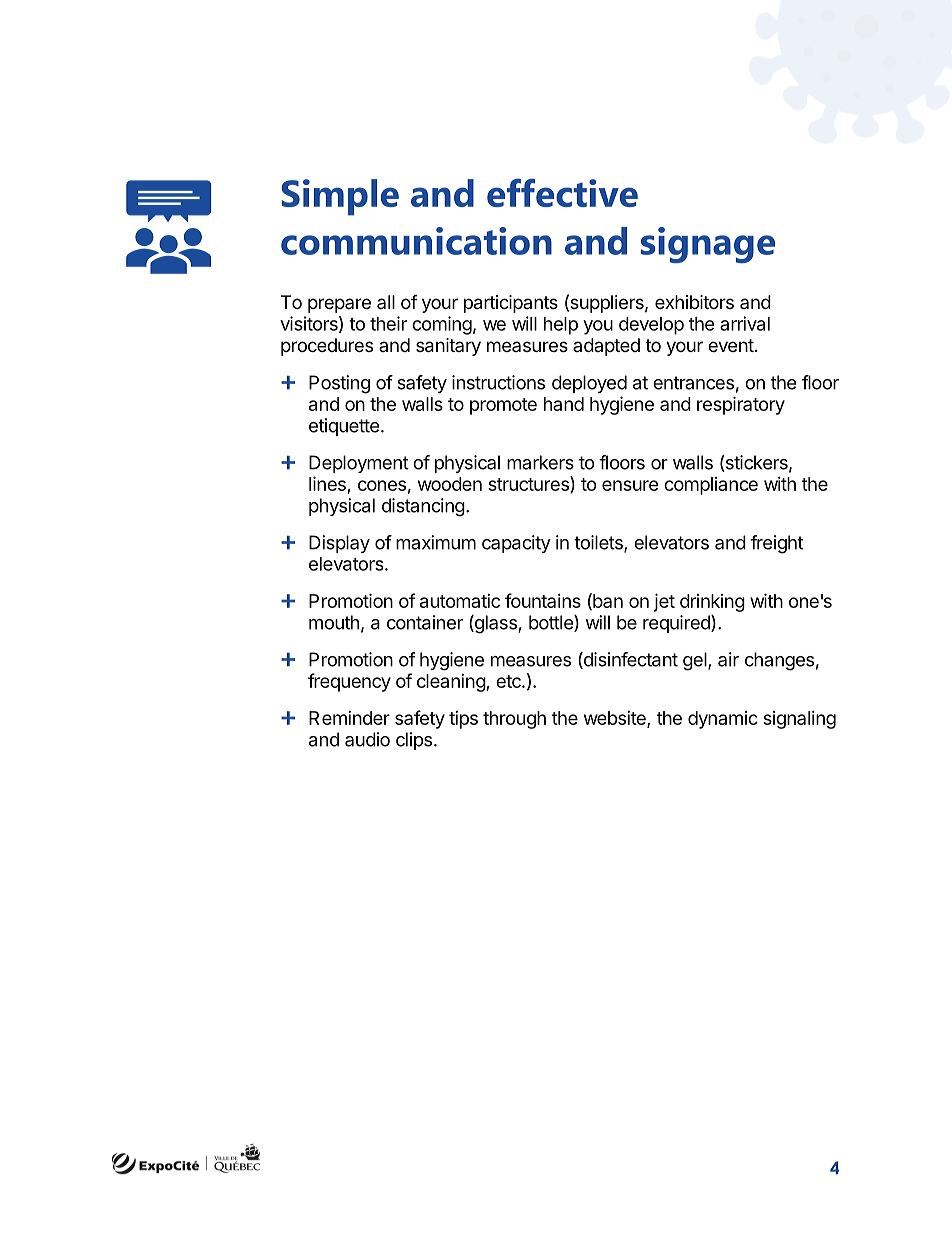  I want to click on Simple, so click(340, 197).
